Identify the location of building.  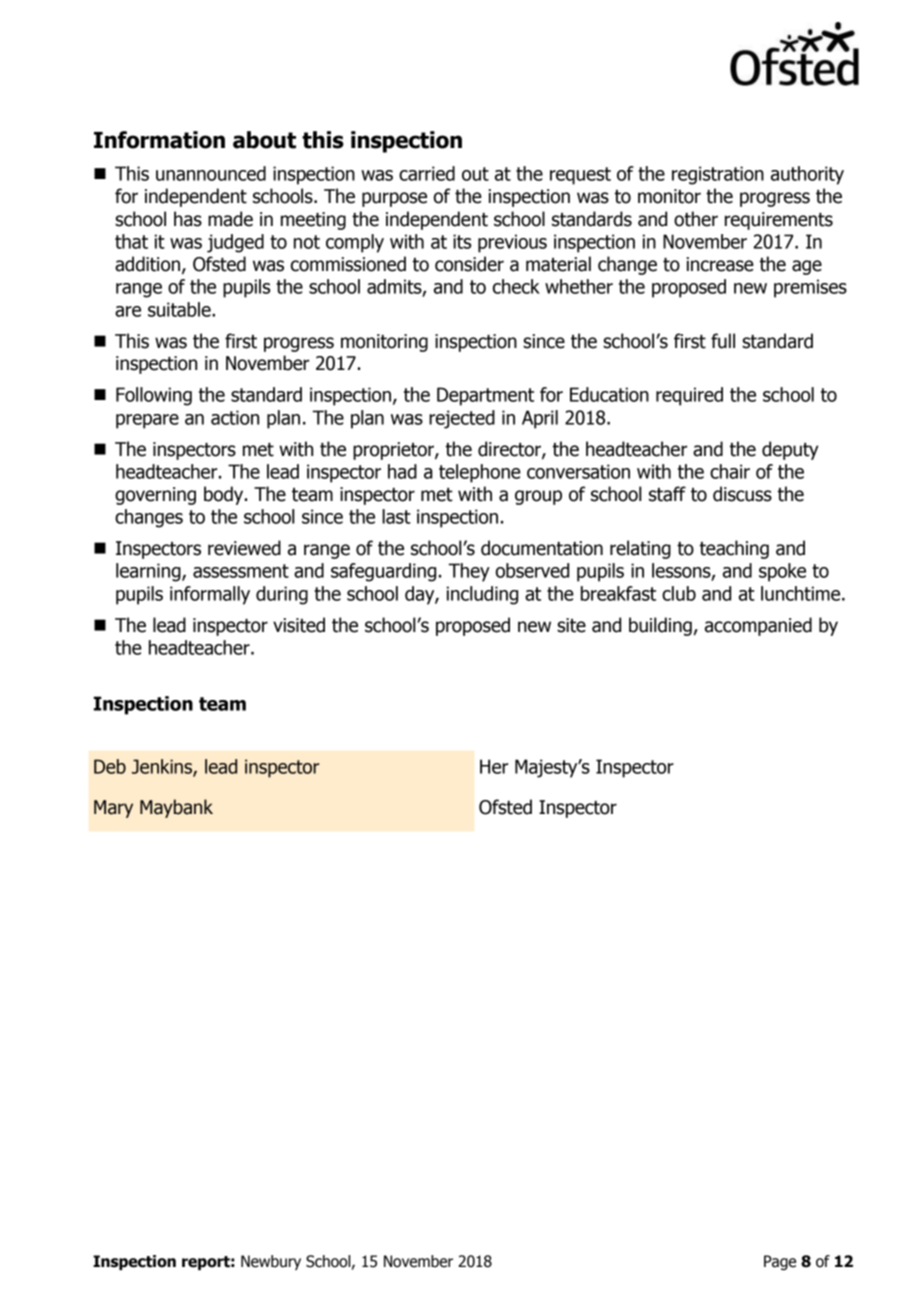
(660, 626).
